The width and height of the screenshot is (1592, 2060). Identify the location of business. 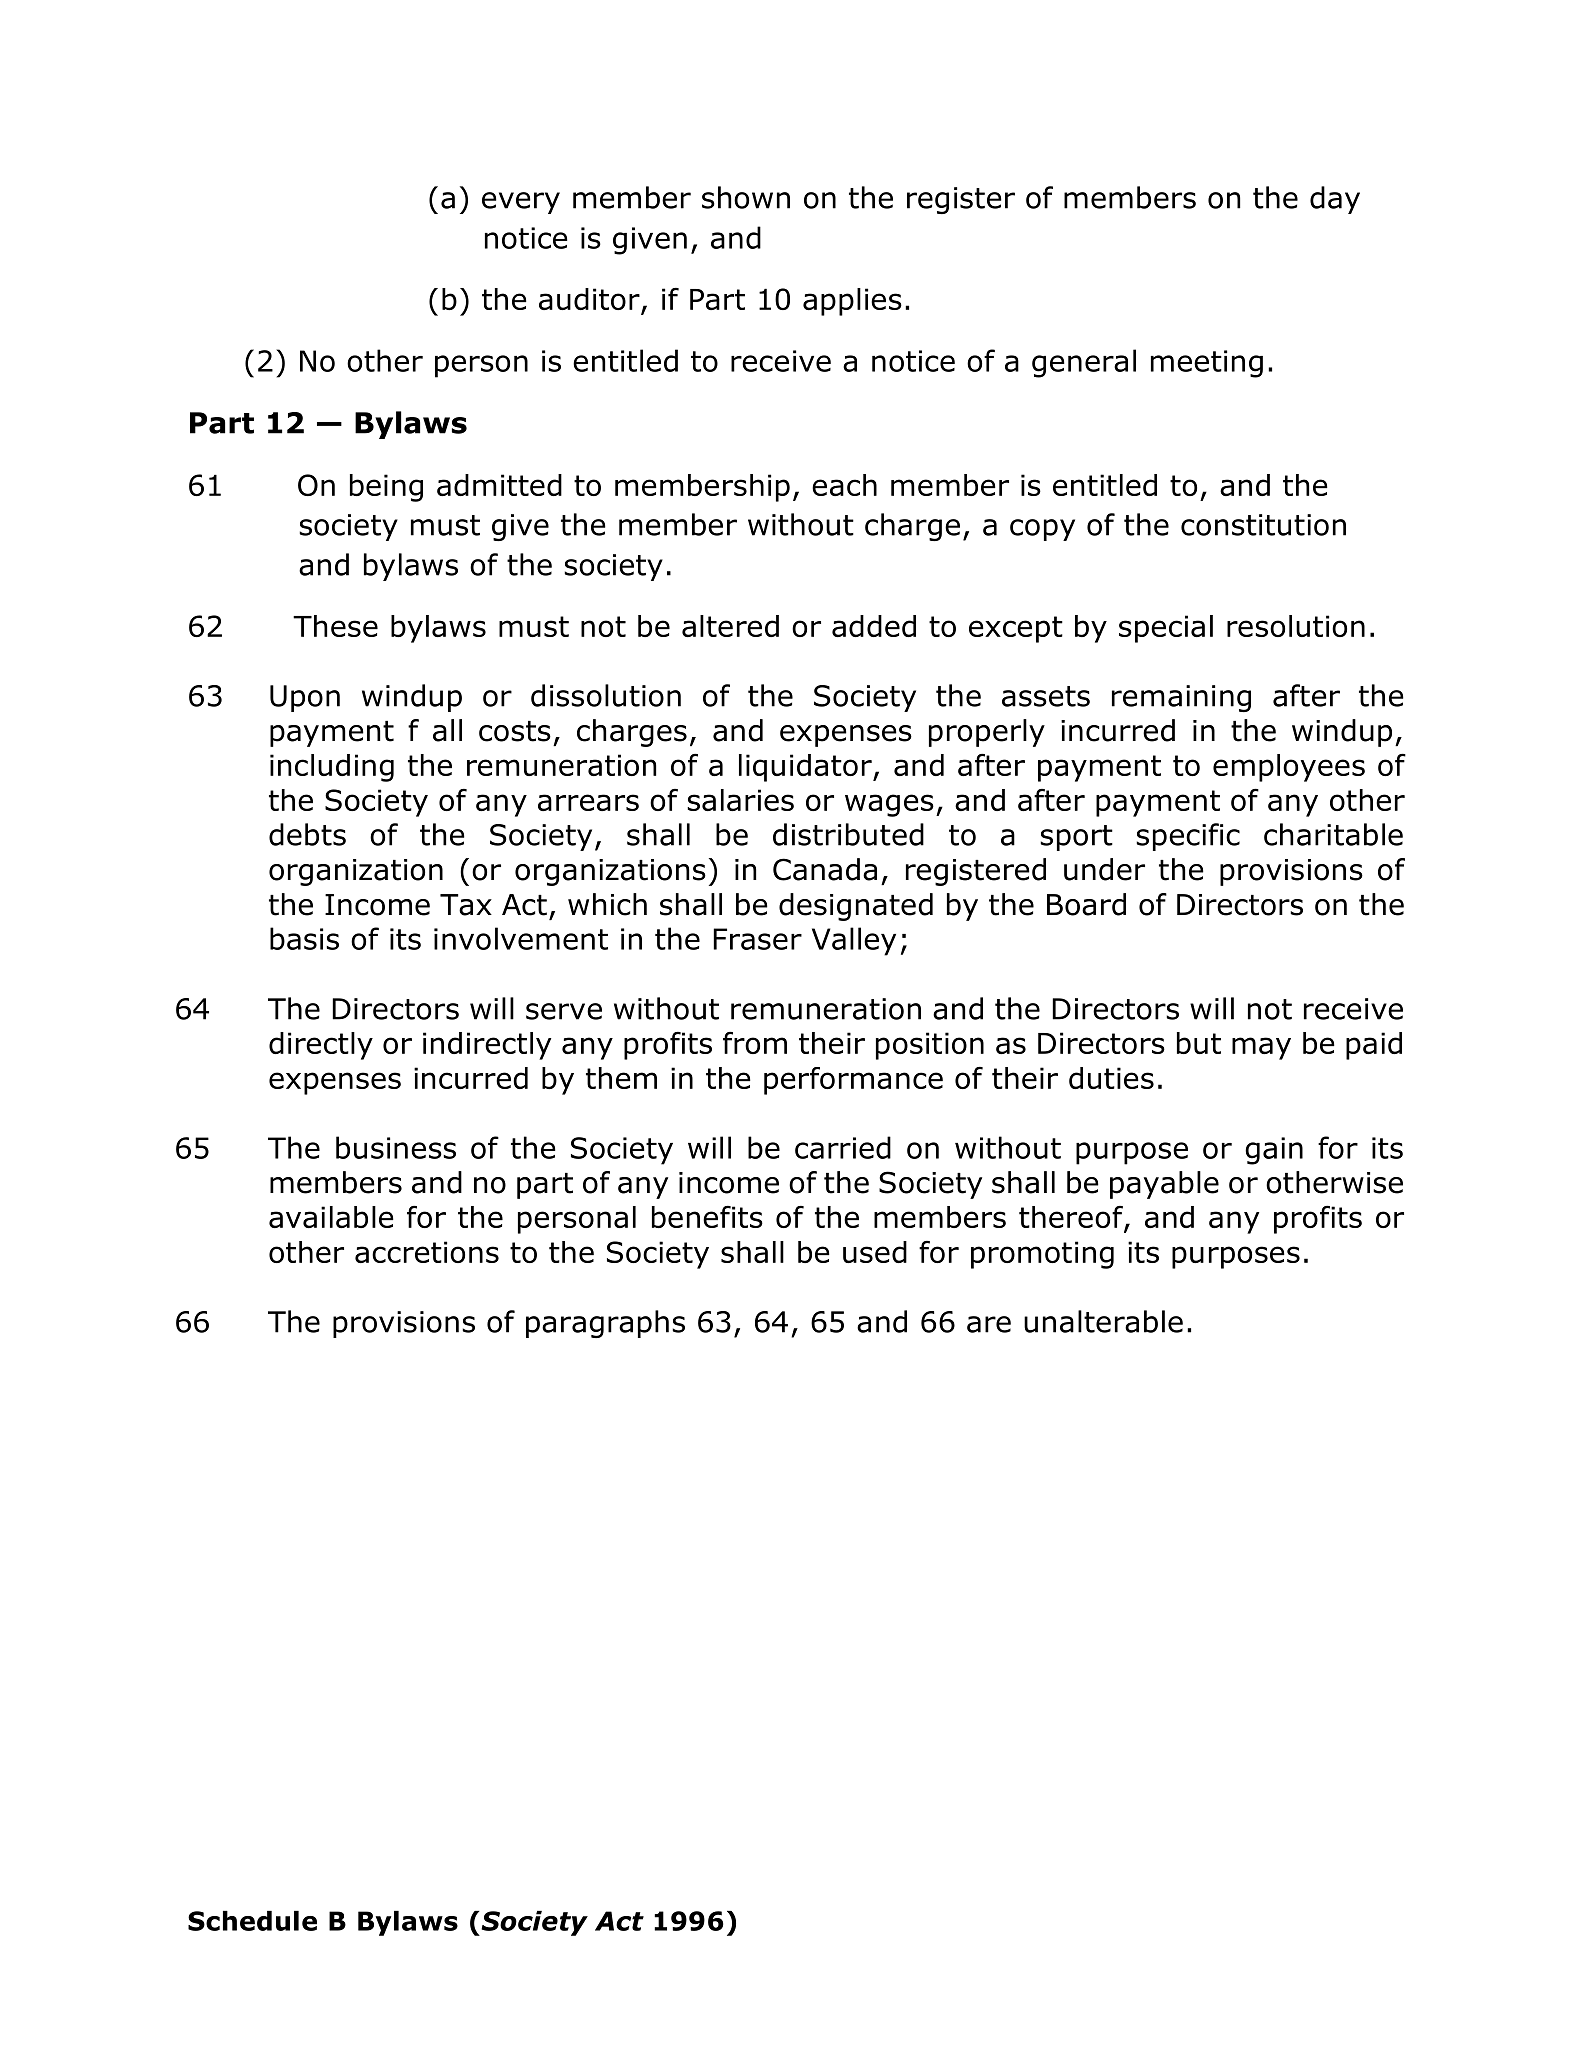
(396, 1147).
